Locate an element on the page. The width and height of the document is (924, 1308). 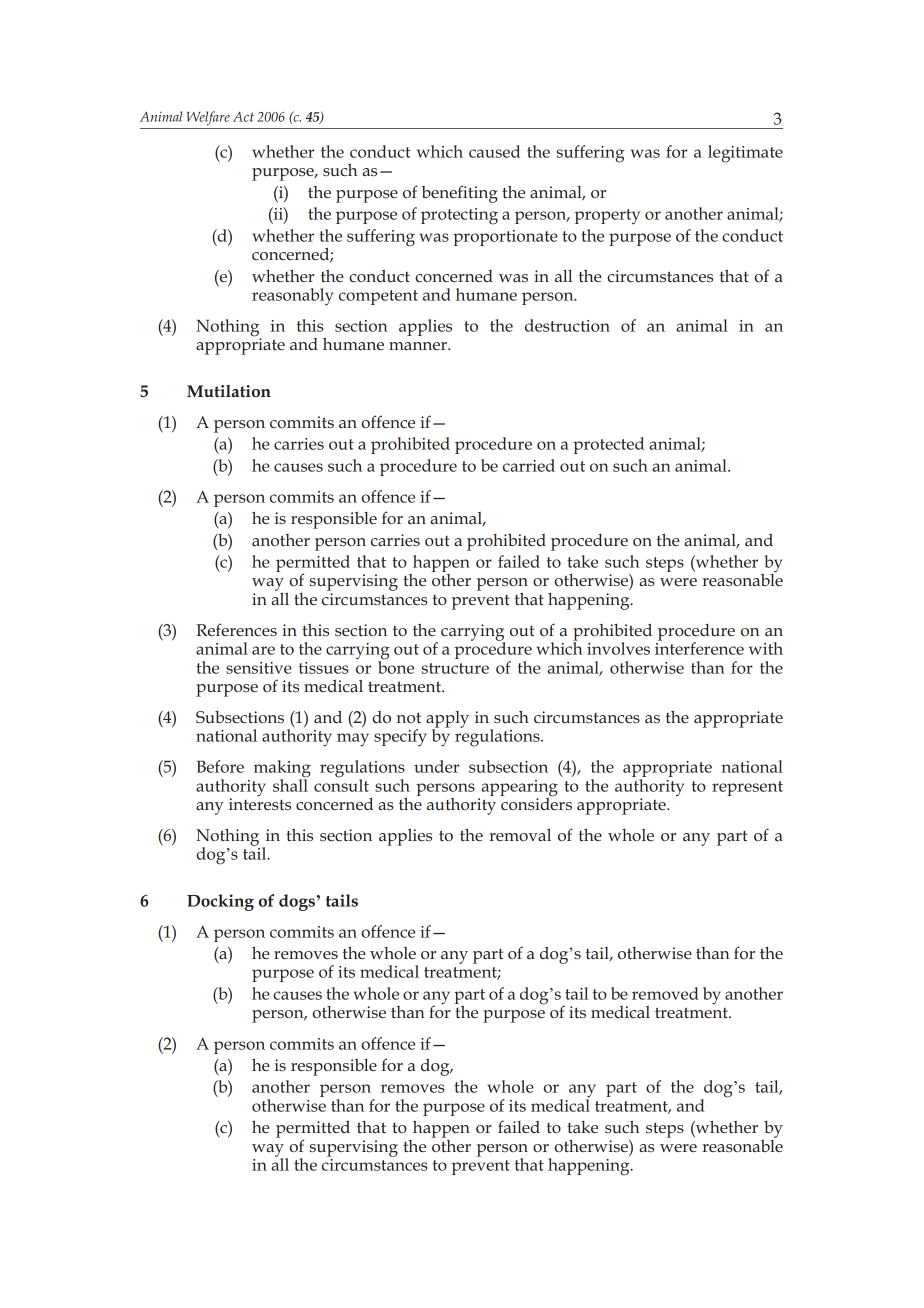
caused is located at coordinates (494, 151).
